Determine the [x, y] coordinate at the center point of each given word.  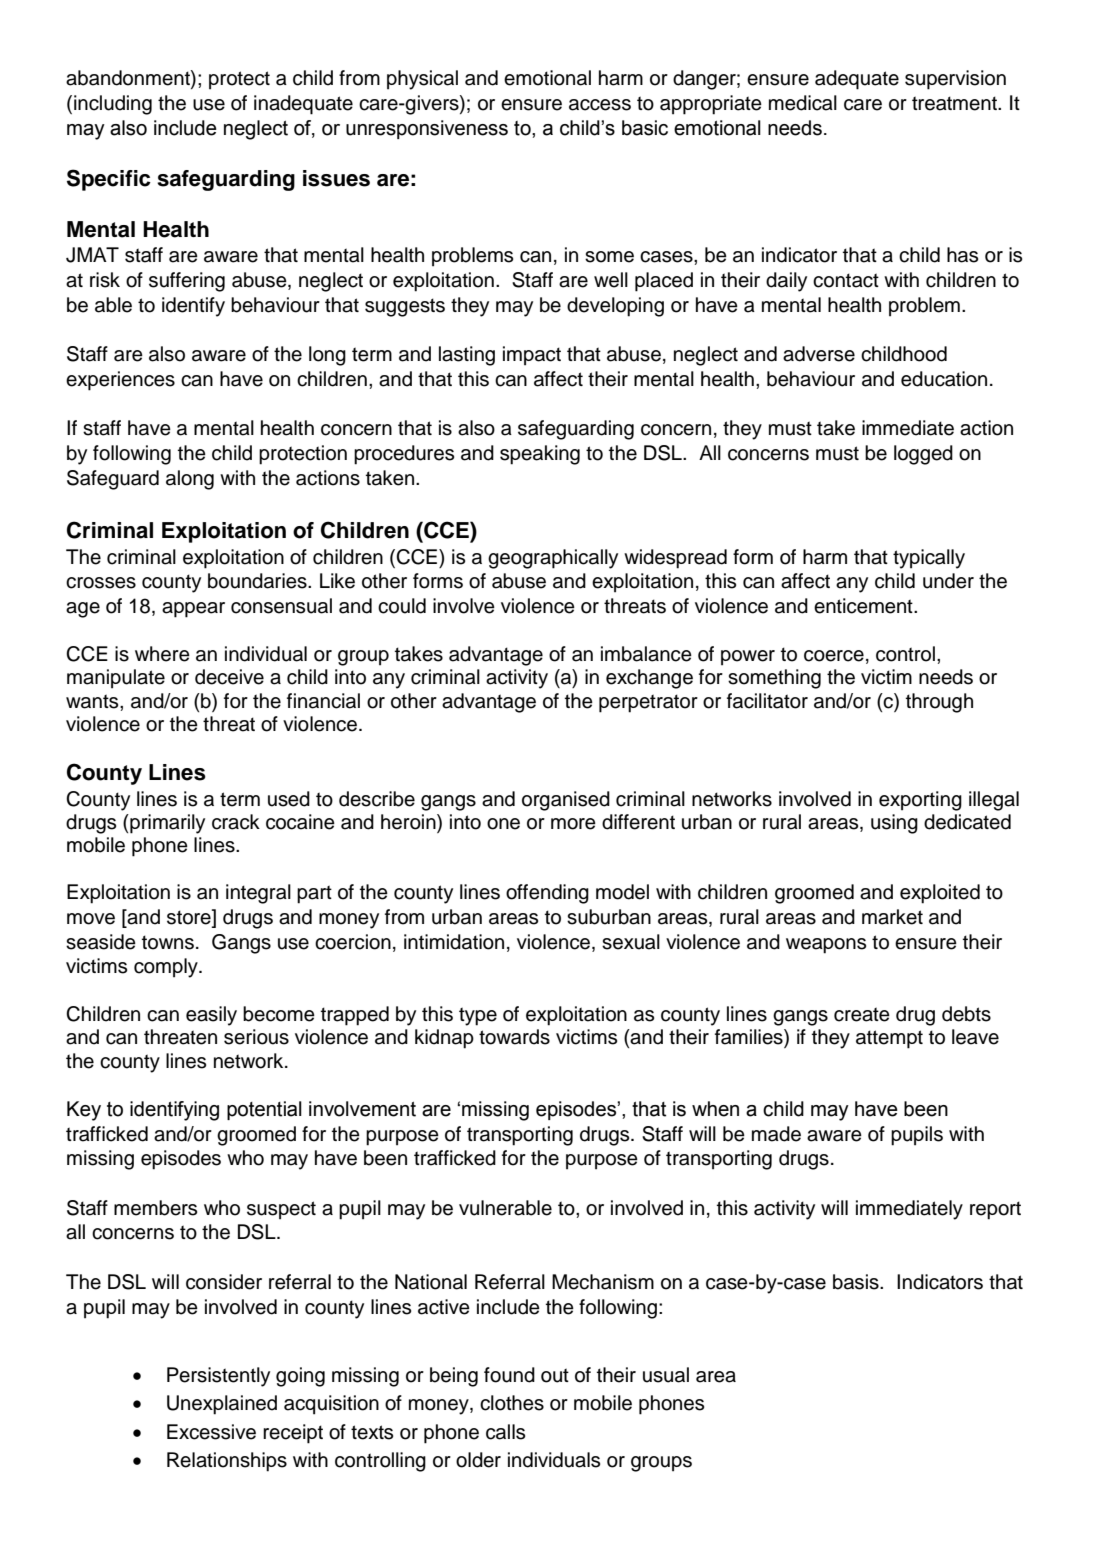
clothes [512, 1403]
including [113, 105]
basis [857, 1282]
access [600, 105]
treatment [955, 103]
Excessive [211, 1432]
